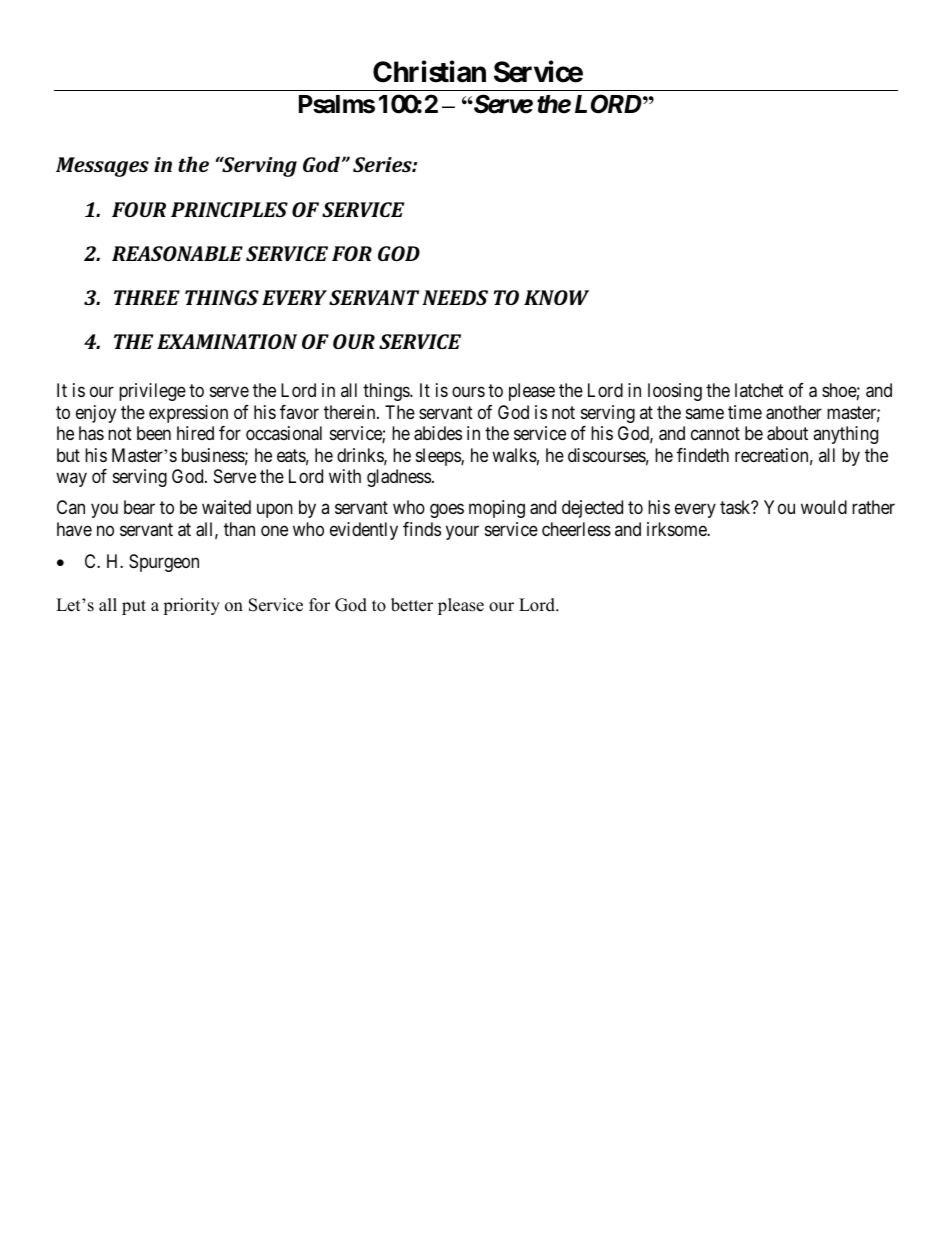 The image size is (952, 1233). I want to click on KNOW, so click(556, 297).
